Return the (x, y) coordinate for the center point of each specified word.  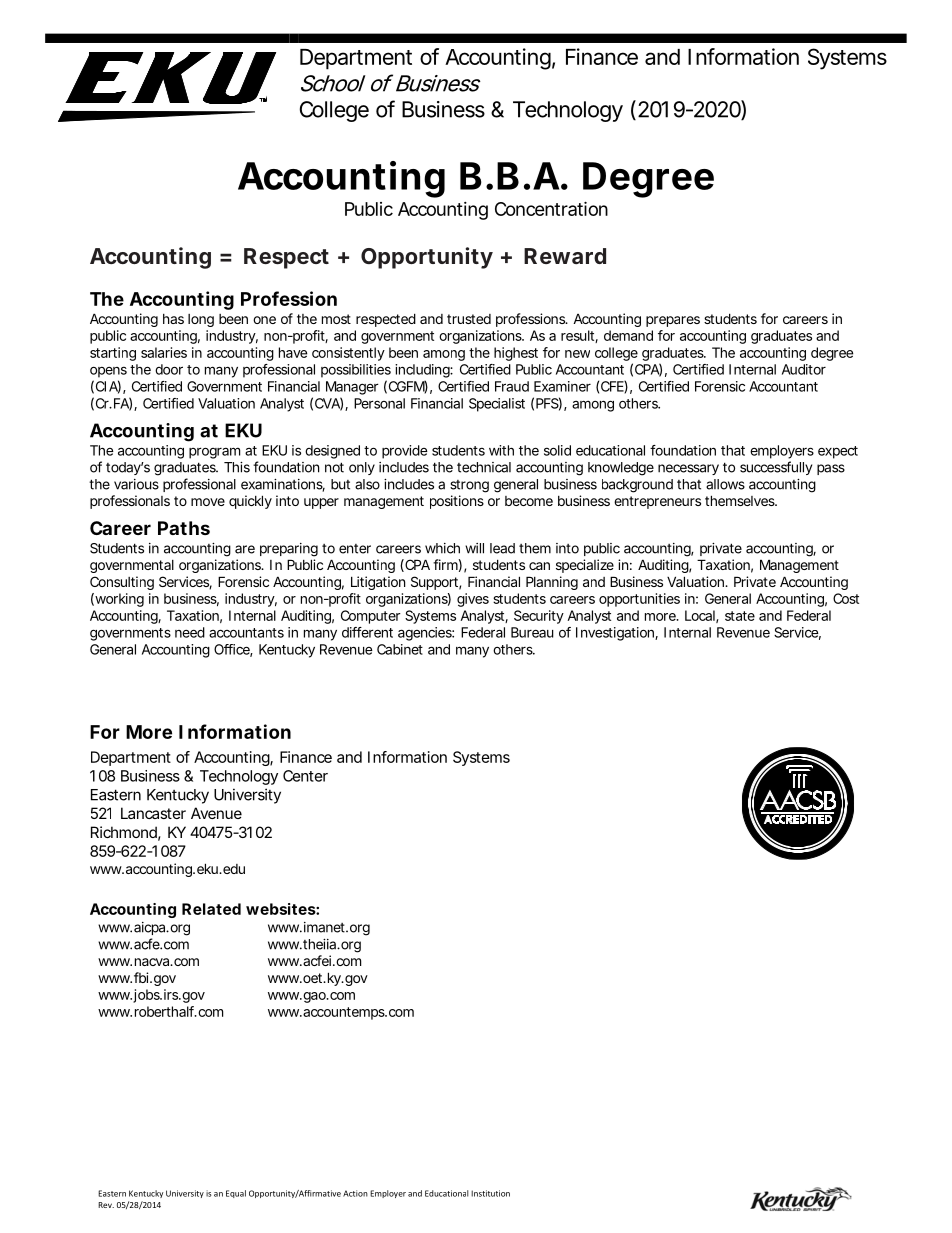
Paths (184, 528)
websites (281, 909)
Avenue (216, 813)
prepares (673, 321)
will (474, 548)
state (740, 616)
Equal (236, 1194)
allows (725, 484)
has (173, 319)
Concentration (551, 208)
